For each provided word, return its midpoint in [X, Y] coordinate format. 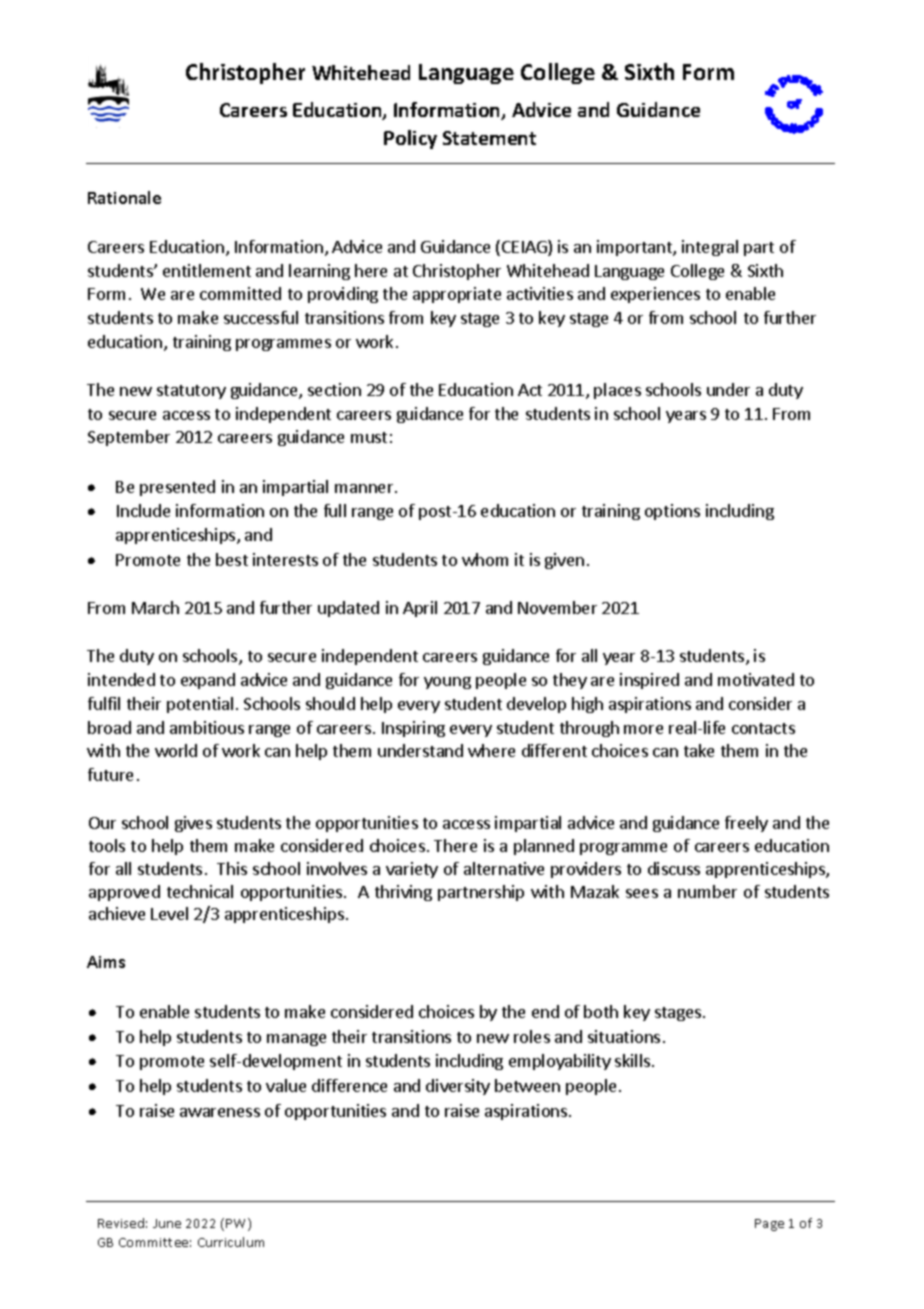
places [617, 391]
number [707, 891]
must [369, 437]
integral [710, 248]
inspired [649, 681]
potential [200, 705]
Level [169, 913]
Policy [410, 139]
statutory [191, 392]
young [447, 683]
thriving [403, 893]
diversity [458, 1087]
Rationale [124, 197]
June [167, 1223]
